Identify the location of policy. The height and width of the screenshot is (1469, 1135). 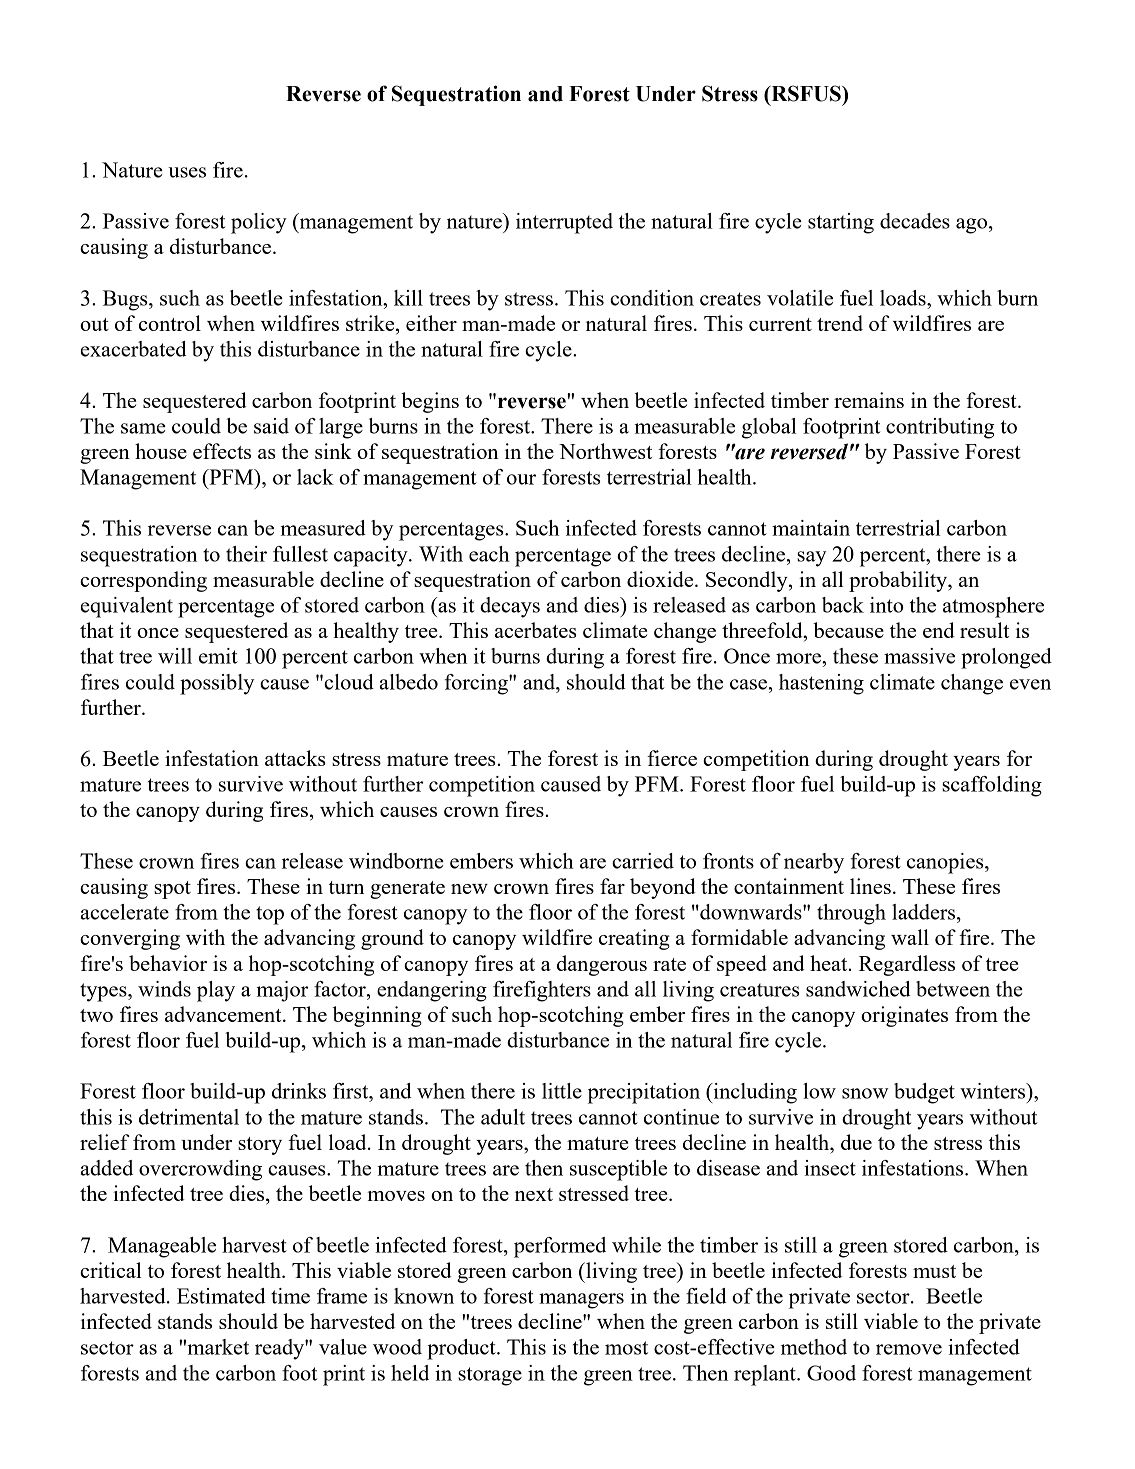
(259, 223).
